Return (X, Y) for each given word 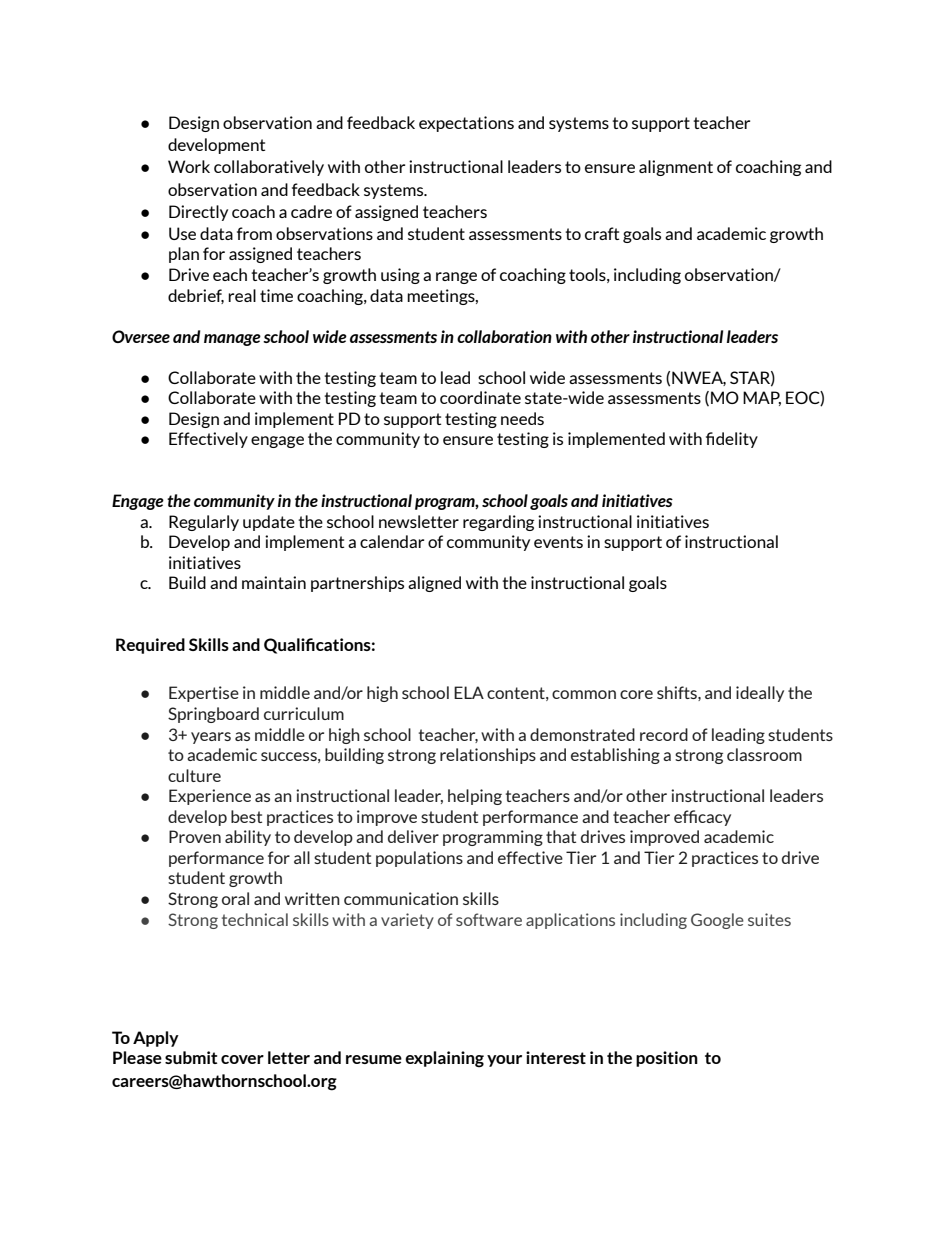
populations (419, 859)
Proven (195, 836)
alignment (676, 168)
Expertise (204, 694)
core (636, 694)
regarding (498, 523)
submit (191, 1057)
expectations (466, 124)
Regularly (204, 523)
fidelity (732, 440)
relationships (488, 756)
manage (232, 340)
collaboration (504, 336)
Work (189, 166)
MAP (762, 398)
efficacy (702, 818)
